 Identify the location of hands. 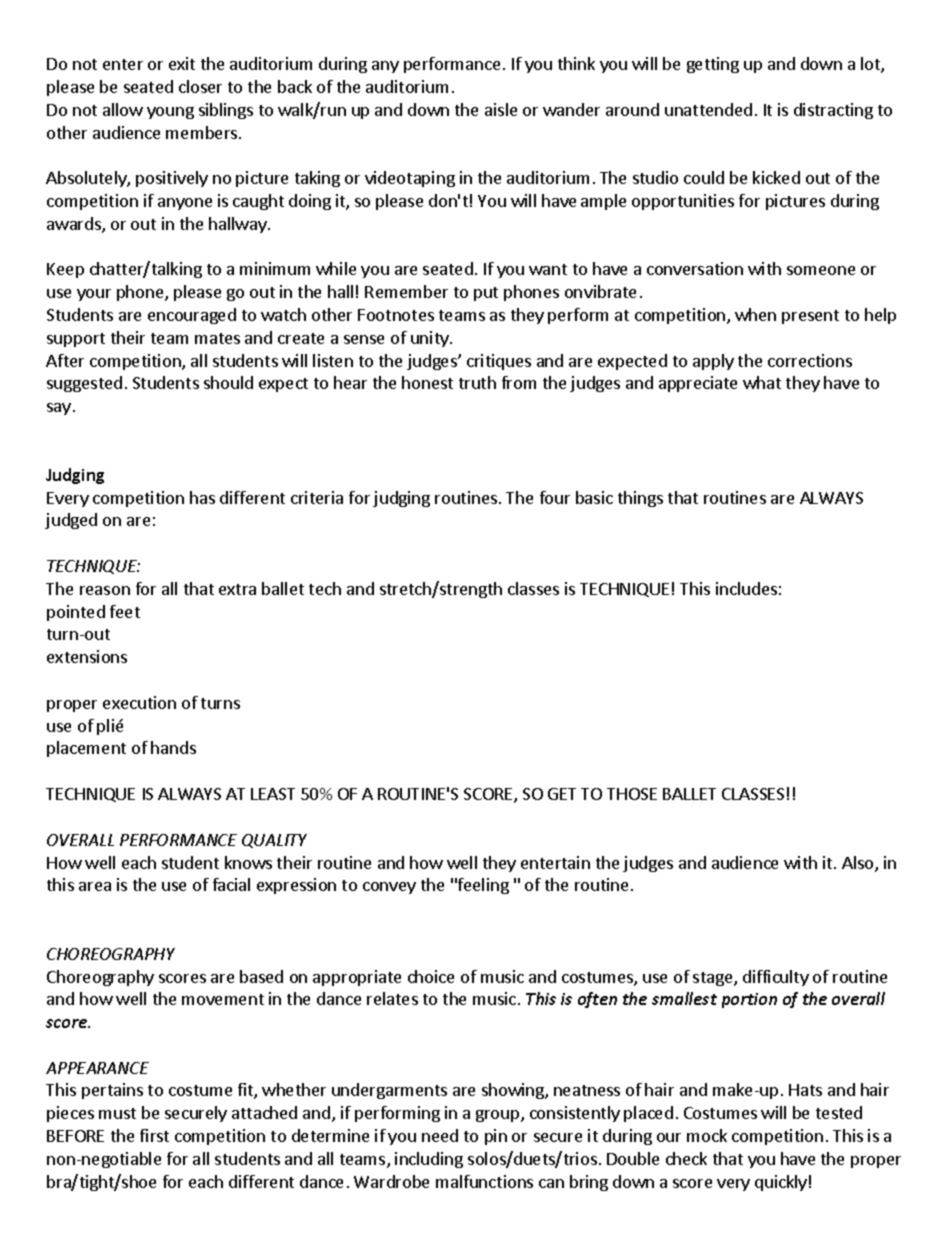
(173, 747).
